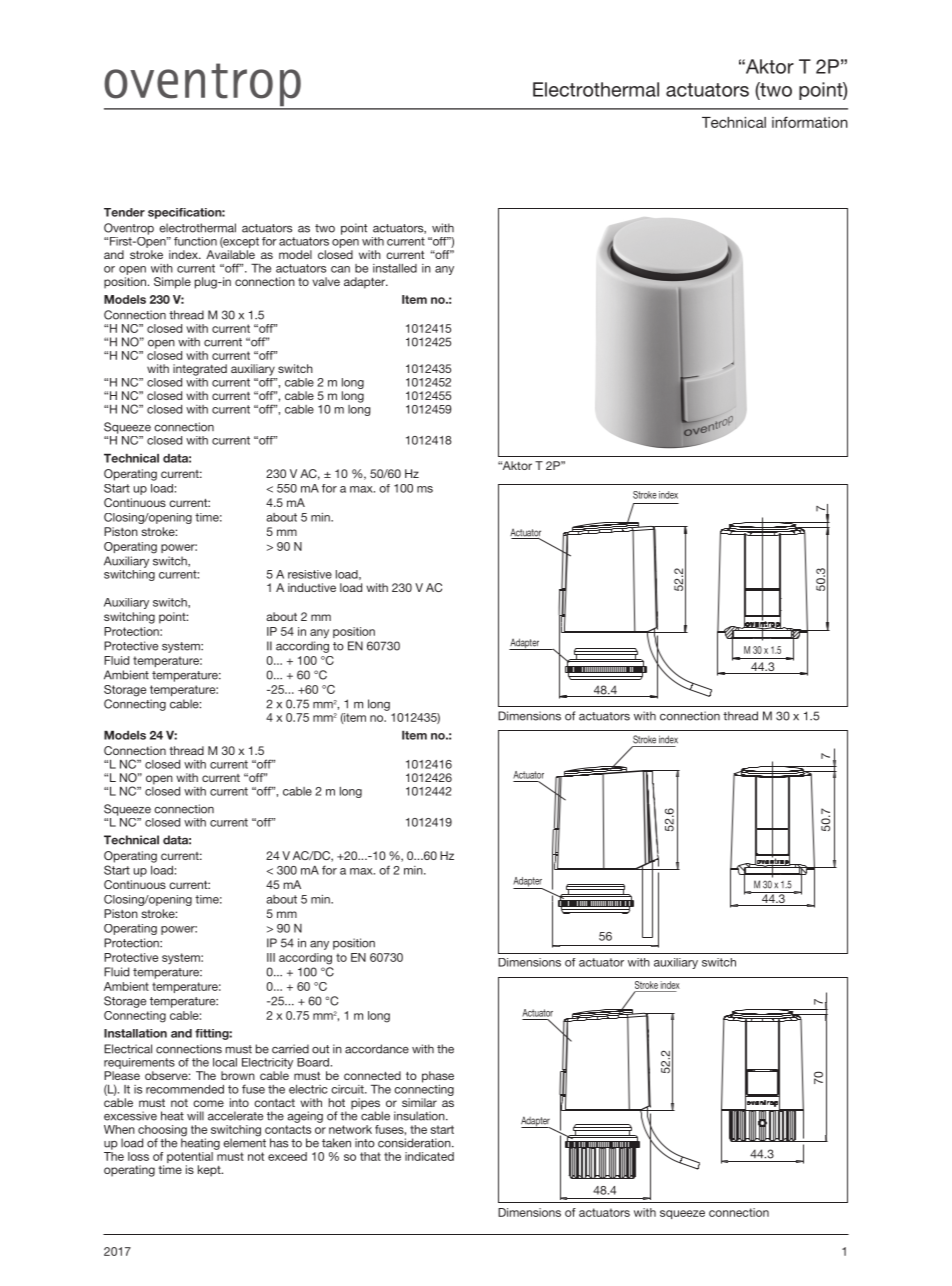 This screenshot has height=1286, width=952. What do you see at coordinates (271, 957) in the screenshot?
I see `III` at bounding box center [271, 957].
